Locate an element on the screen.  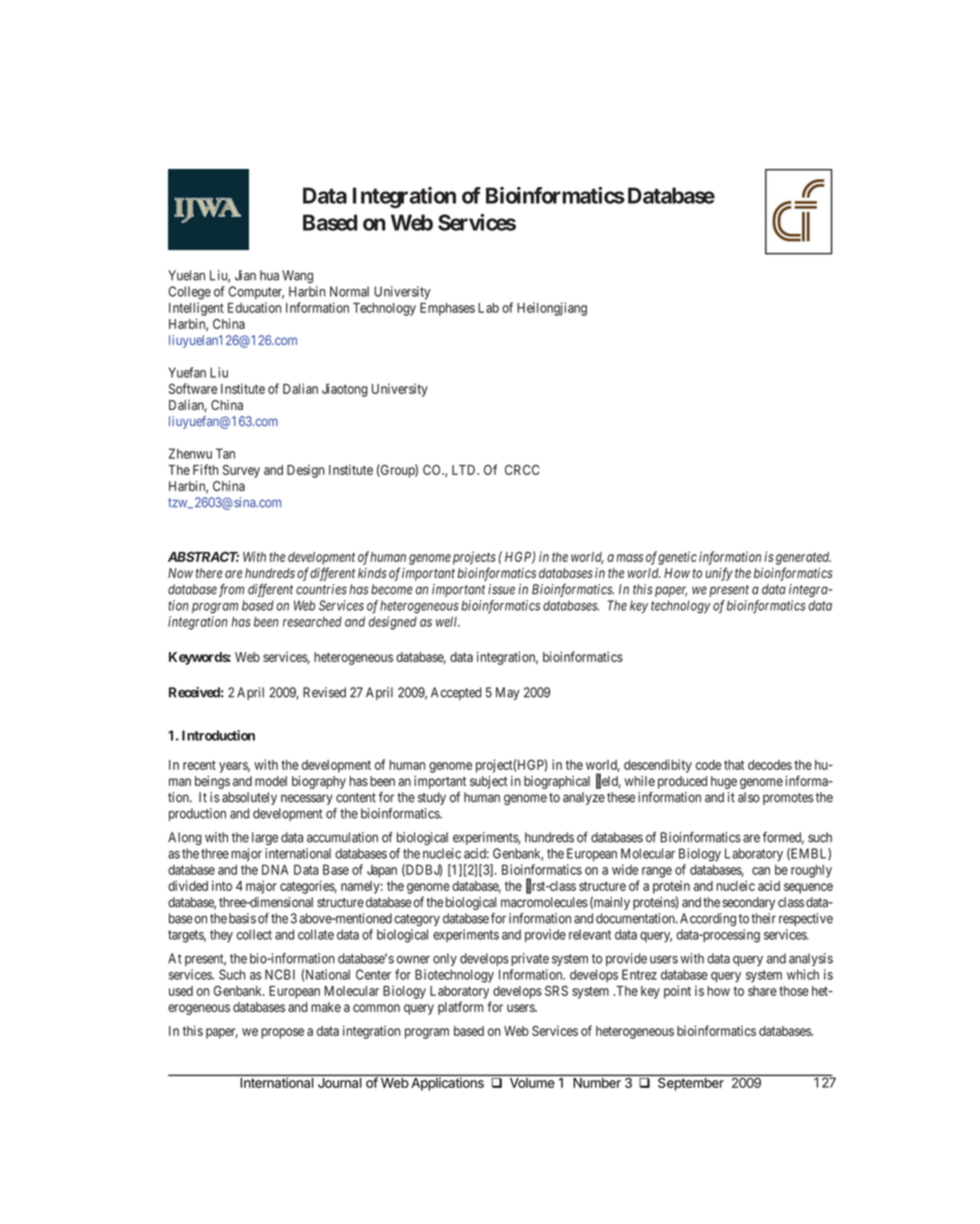
propose is located at coordinates (282, 1033).
